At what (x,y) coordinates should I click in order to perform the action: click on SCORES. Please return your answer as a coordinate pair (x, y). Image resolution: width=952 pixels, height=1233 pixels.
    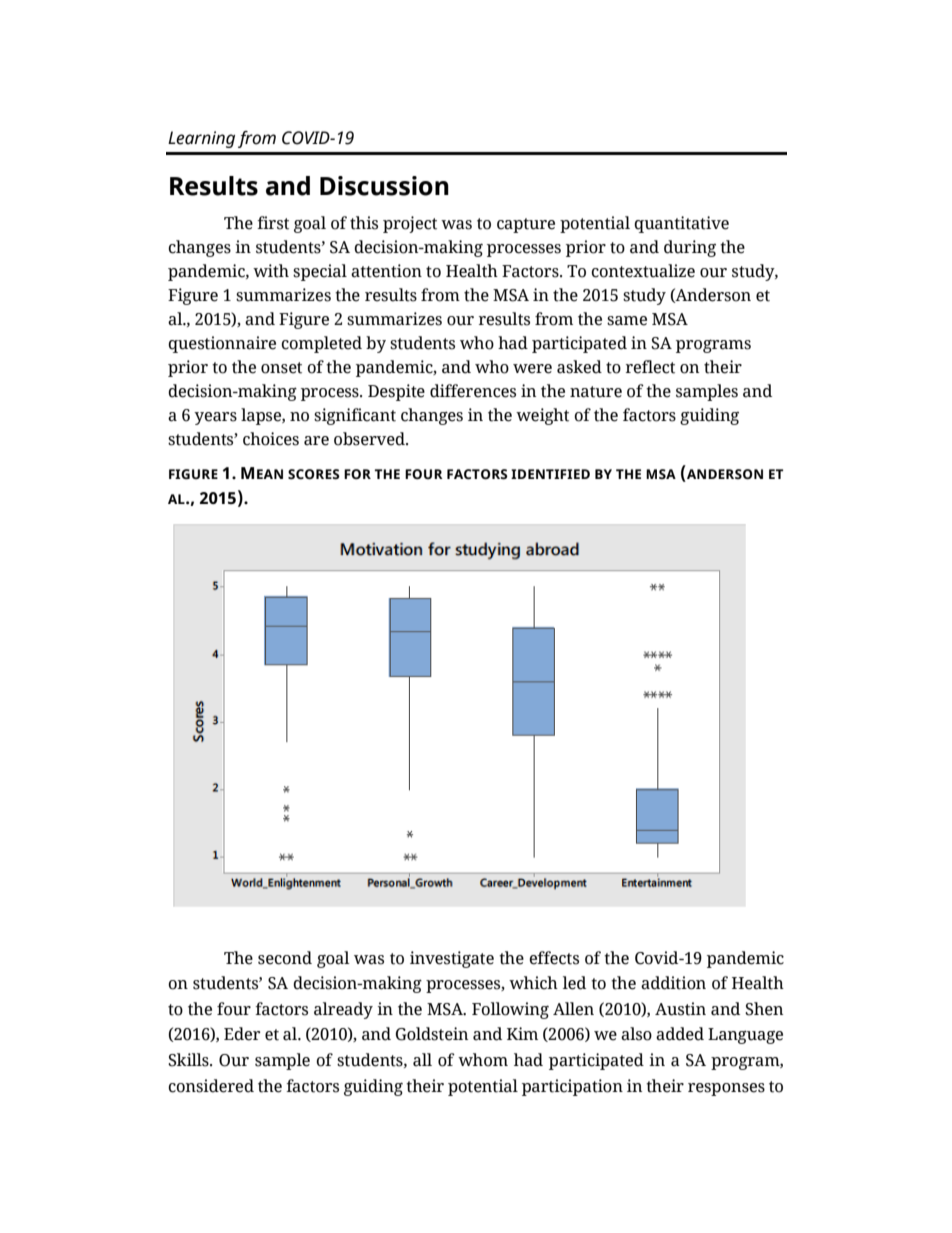
    Looking at the image, I should click on (314, 474).
